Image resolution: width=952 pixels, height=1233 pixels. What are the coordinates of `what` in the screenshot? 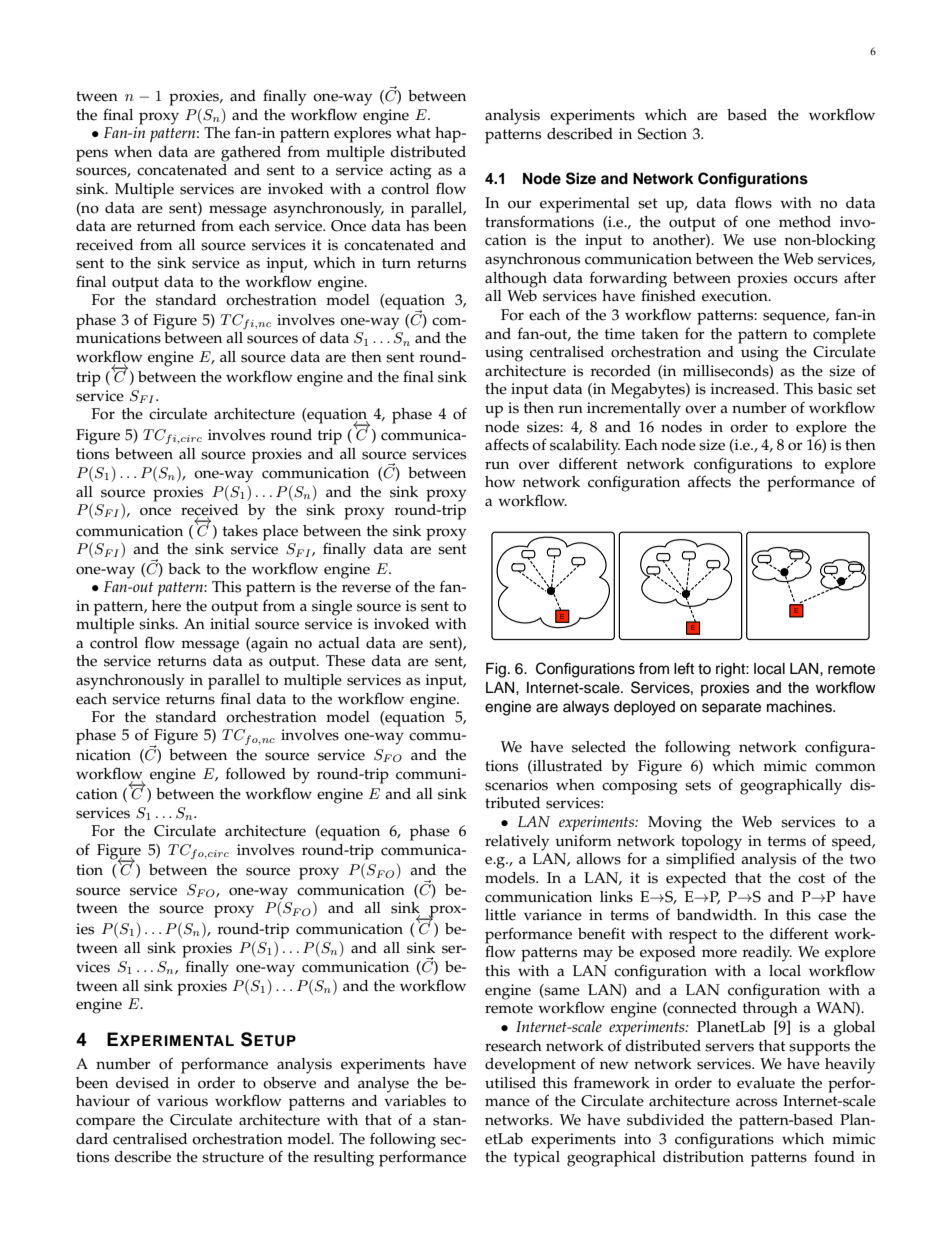 It's located at (413, 132).
